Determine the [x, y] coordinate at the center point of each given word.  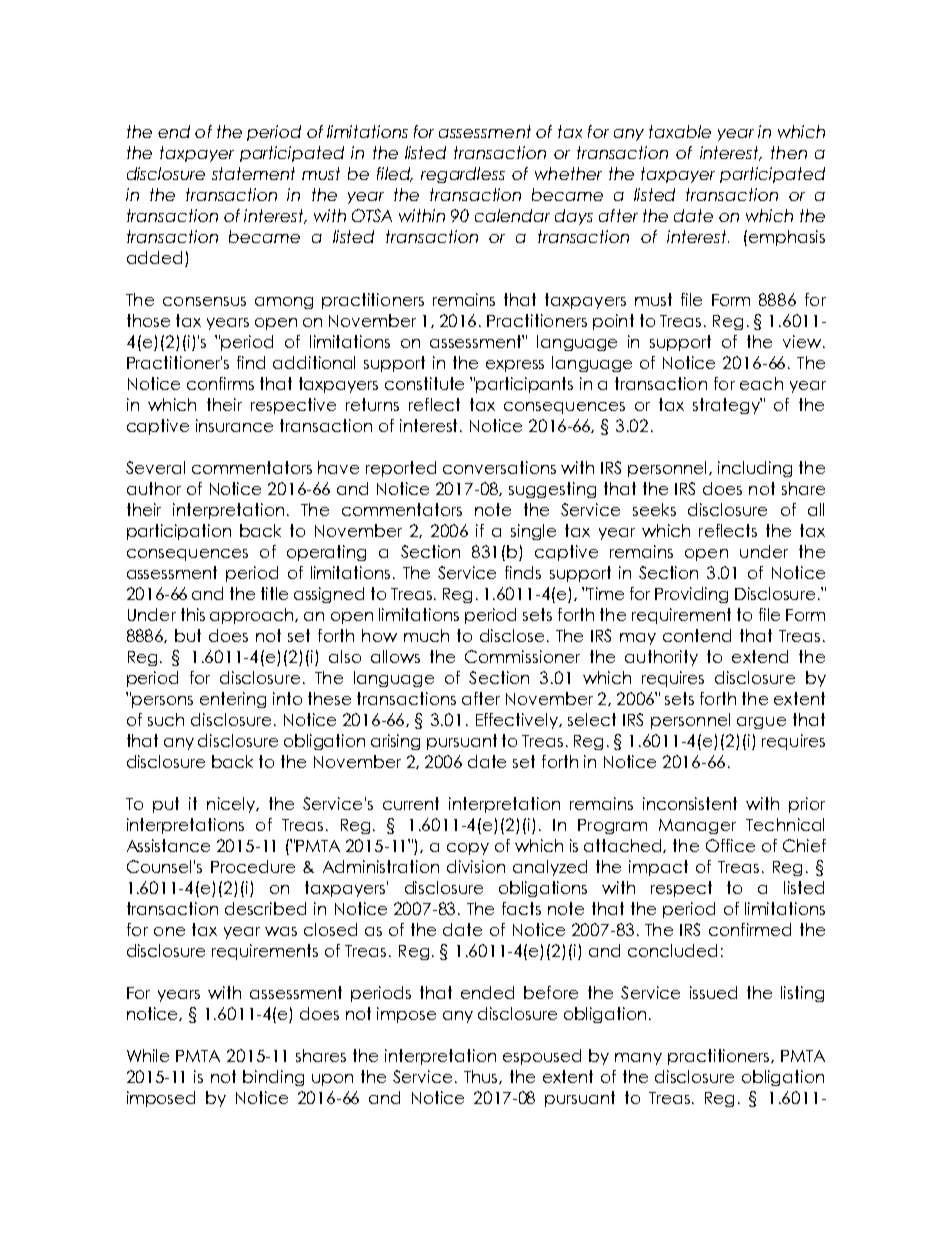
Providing [691, 595]
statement [253, 173]
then [789, 152]
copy [468, 849]
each [761, 383]
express [515, 366]
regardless [463, 175]
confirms [220, 383]
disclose [512, 635]
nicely [232, 805]
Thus [482, 1077]
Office [730, 845]
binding [273, 1078]
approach [253, 616]
